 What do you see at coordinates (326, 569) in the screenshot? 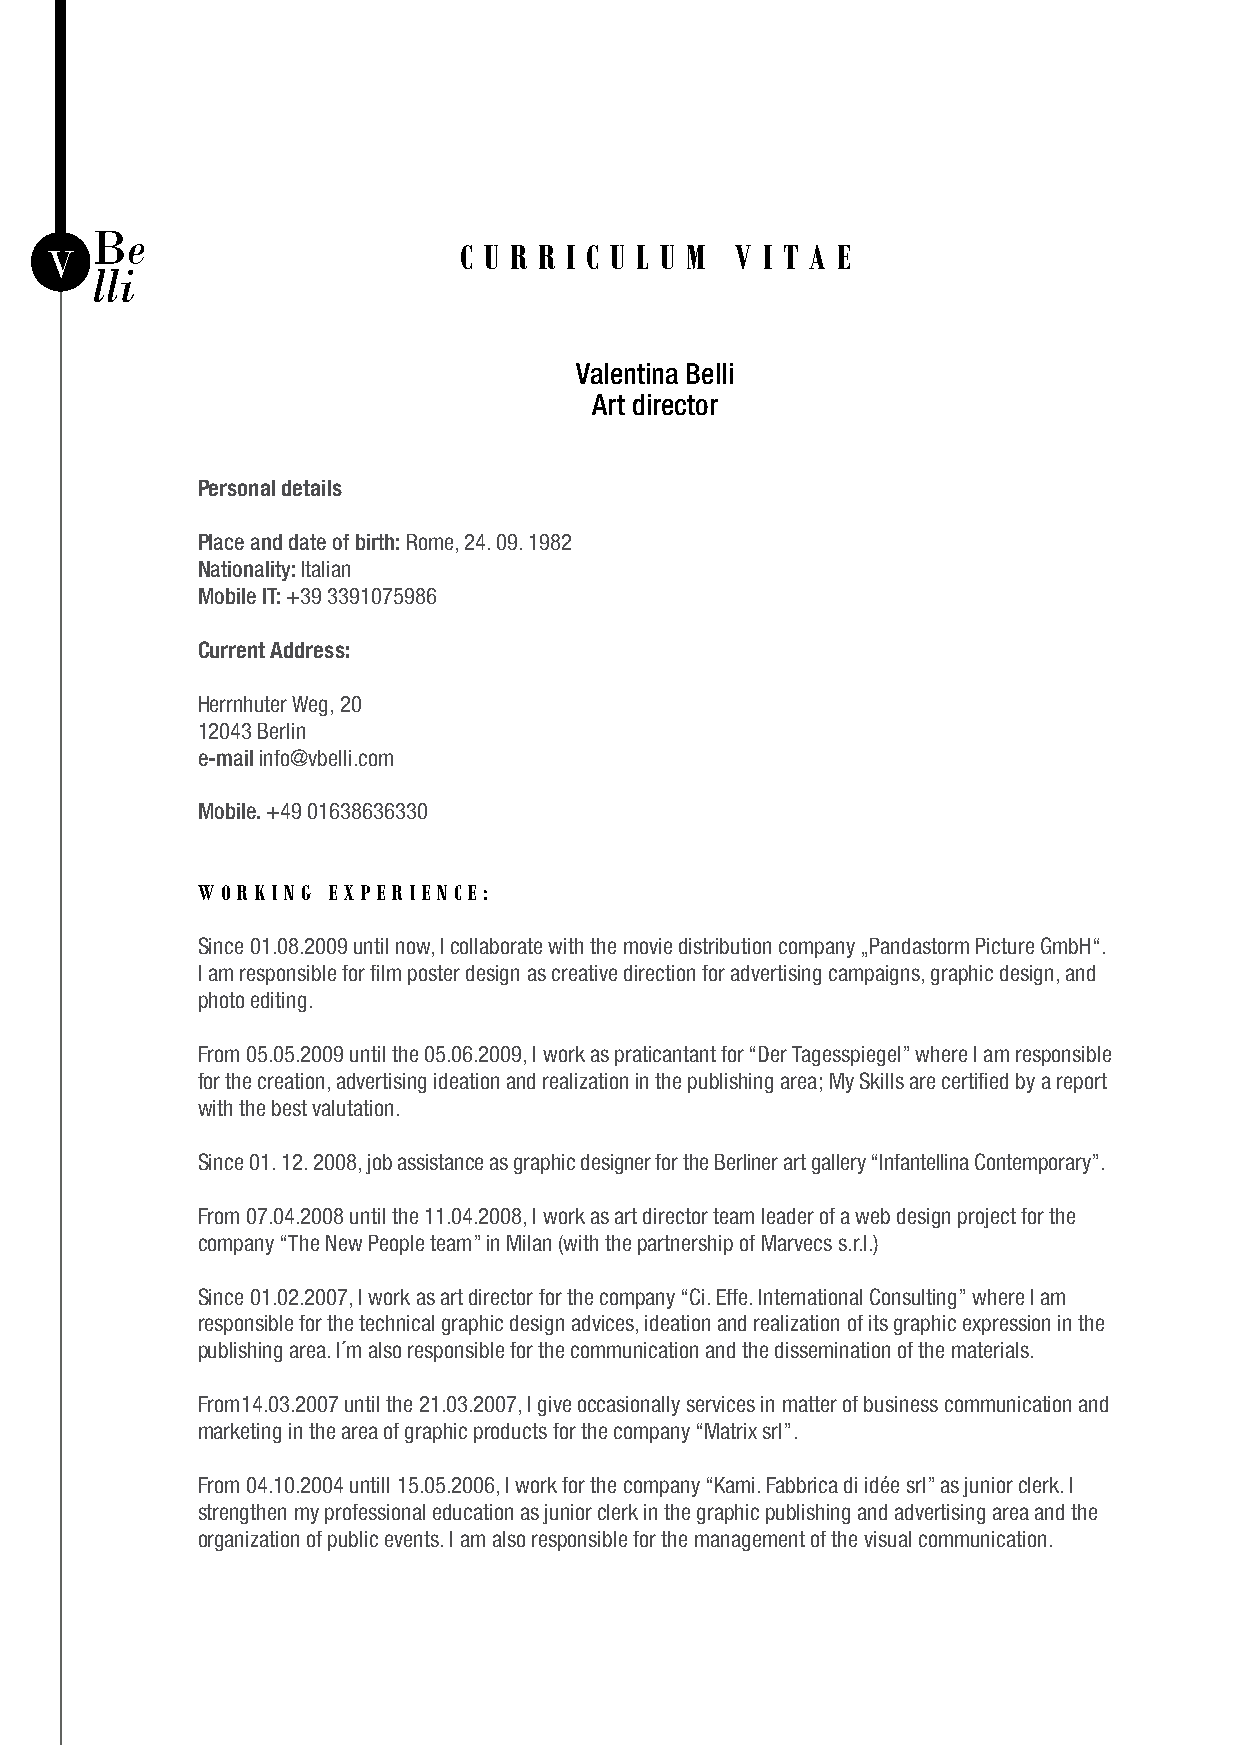
I see `Italian` at bounding box center [326, 569].
